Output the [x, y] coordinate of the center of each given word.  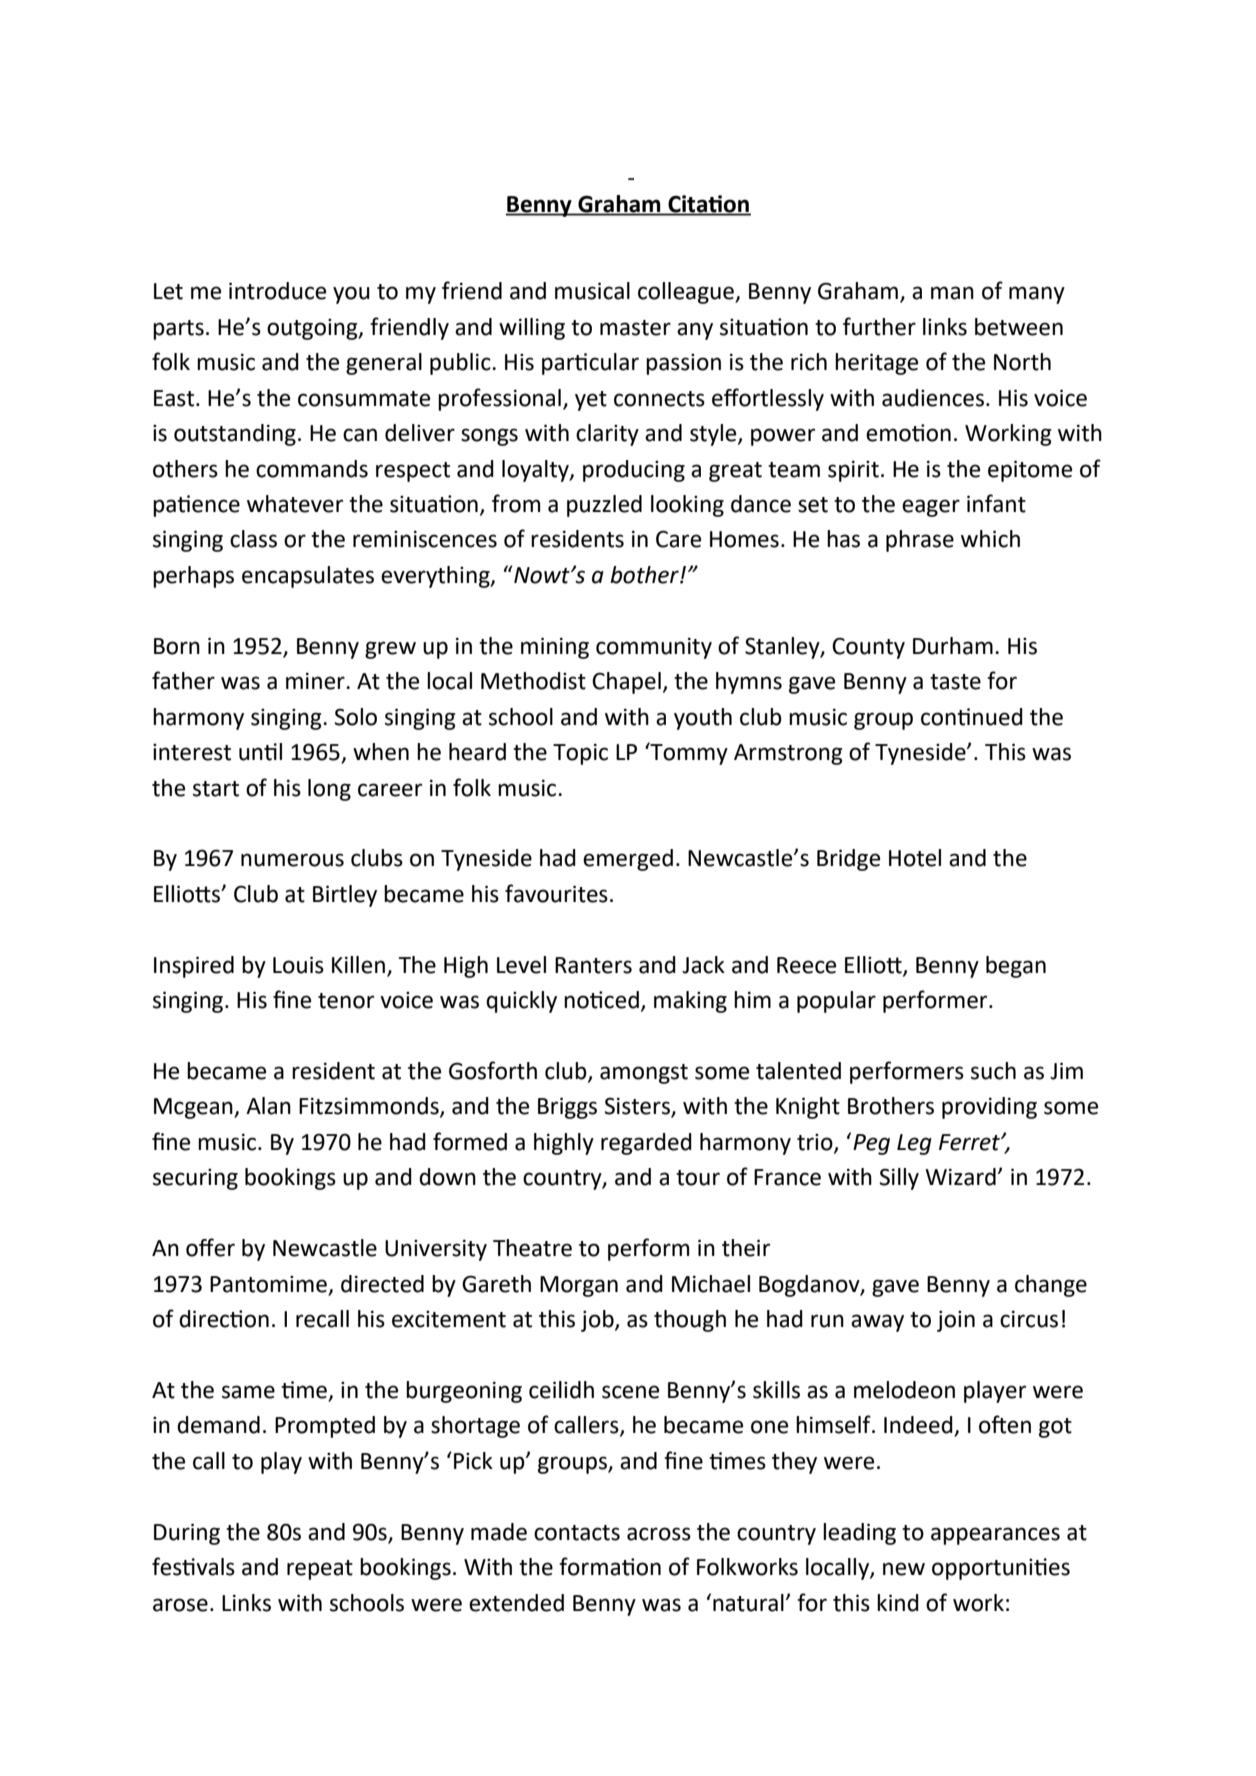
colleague [687, 293]
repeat [320, 1570]
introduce [277, 291]
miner [316, 681]
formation [610, 1566]
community [654, 648]
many [1037, 295]
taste [955, 682]
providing [989, 1108]
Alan [268, 1106]
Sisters [638, 1107]
